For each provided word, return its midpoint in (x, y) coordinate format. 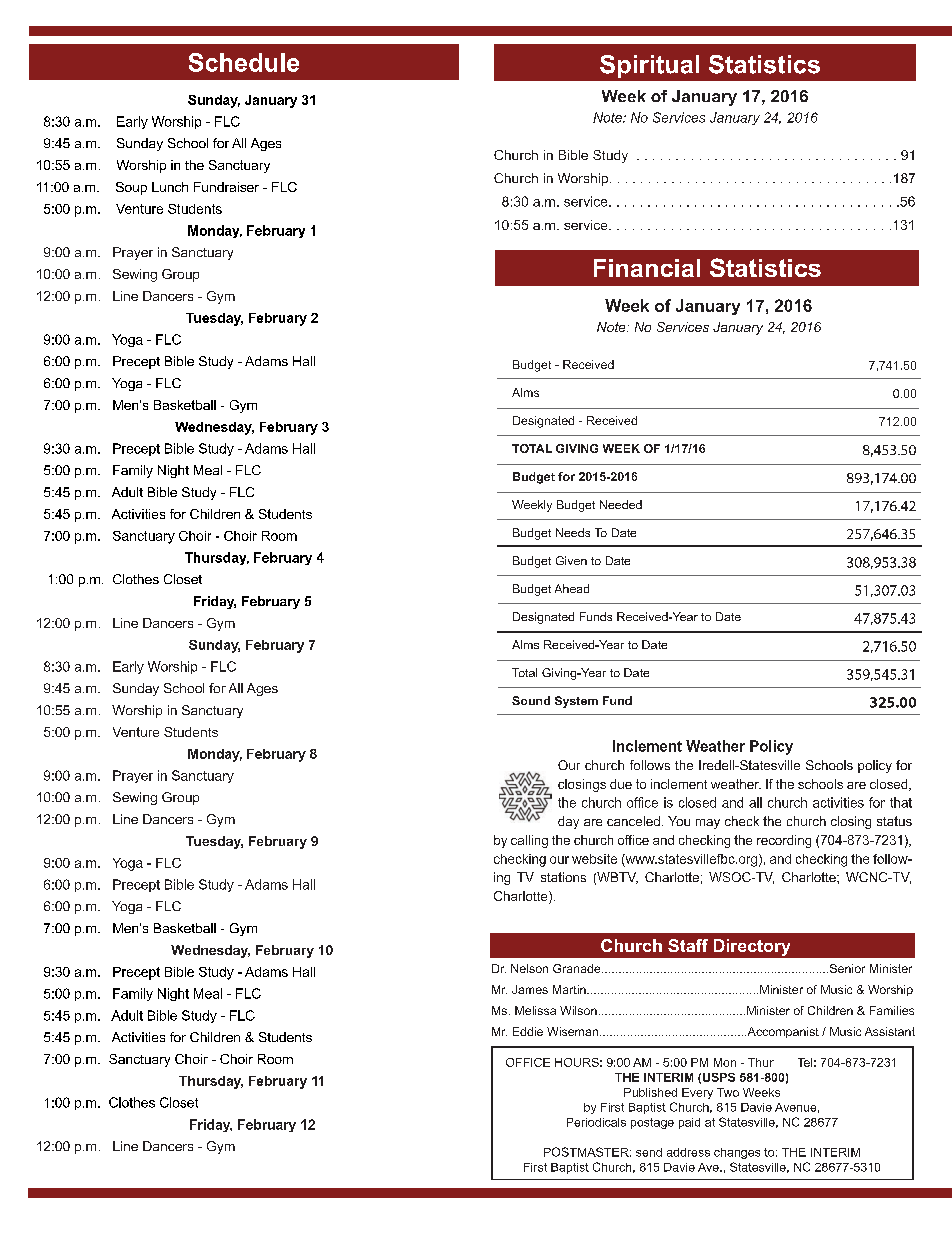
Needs (573, 532)
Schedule (244, 62)
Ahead (572, 588)
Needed (621, 504)
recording (784, 841)
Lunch (170, 187)
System (576, 702)
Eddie (528, 1031)
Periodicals (596, 1122)
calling (529, 841)
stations (563, 877)
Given (571, 560)
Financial (647, 268)
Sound (531, 700)
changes (737, 1153)
